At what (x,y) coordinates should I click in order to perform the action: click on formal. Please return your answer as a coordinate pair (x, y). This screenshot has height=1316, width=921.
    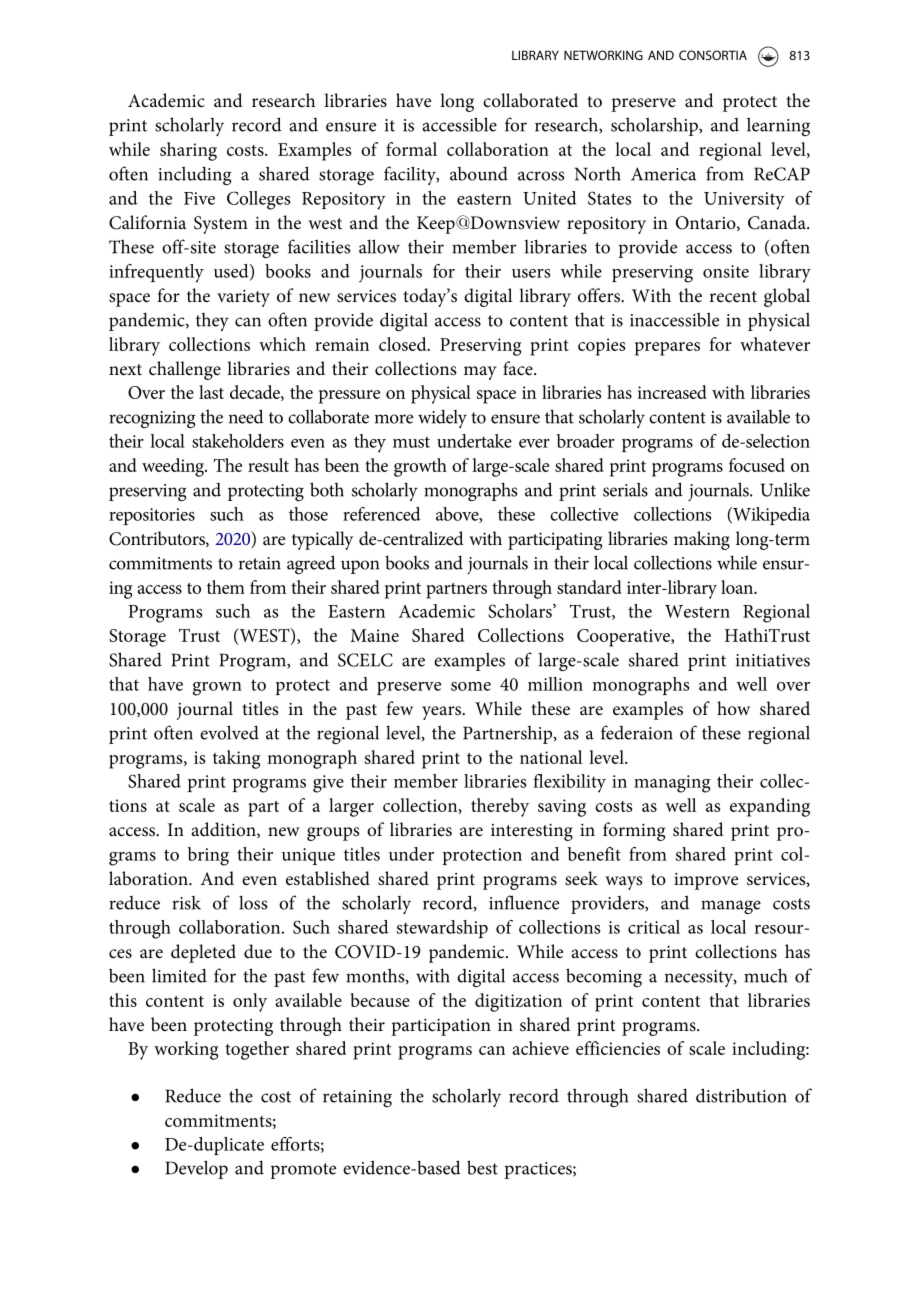
    Looking at the image, I should click on (411, 149).
